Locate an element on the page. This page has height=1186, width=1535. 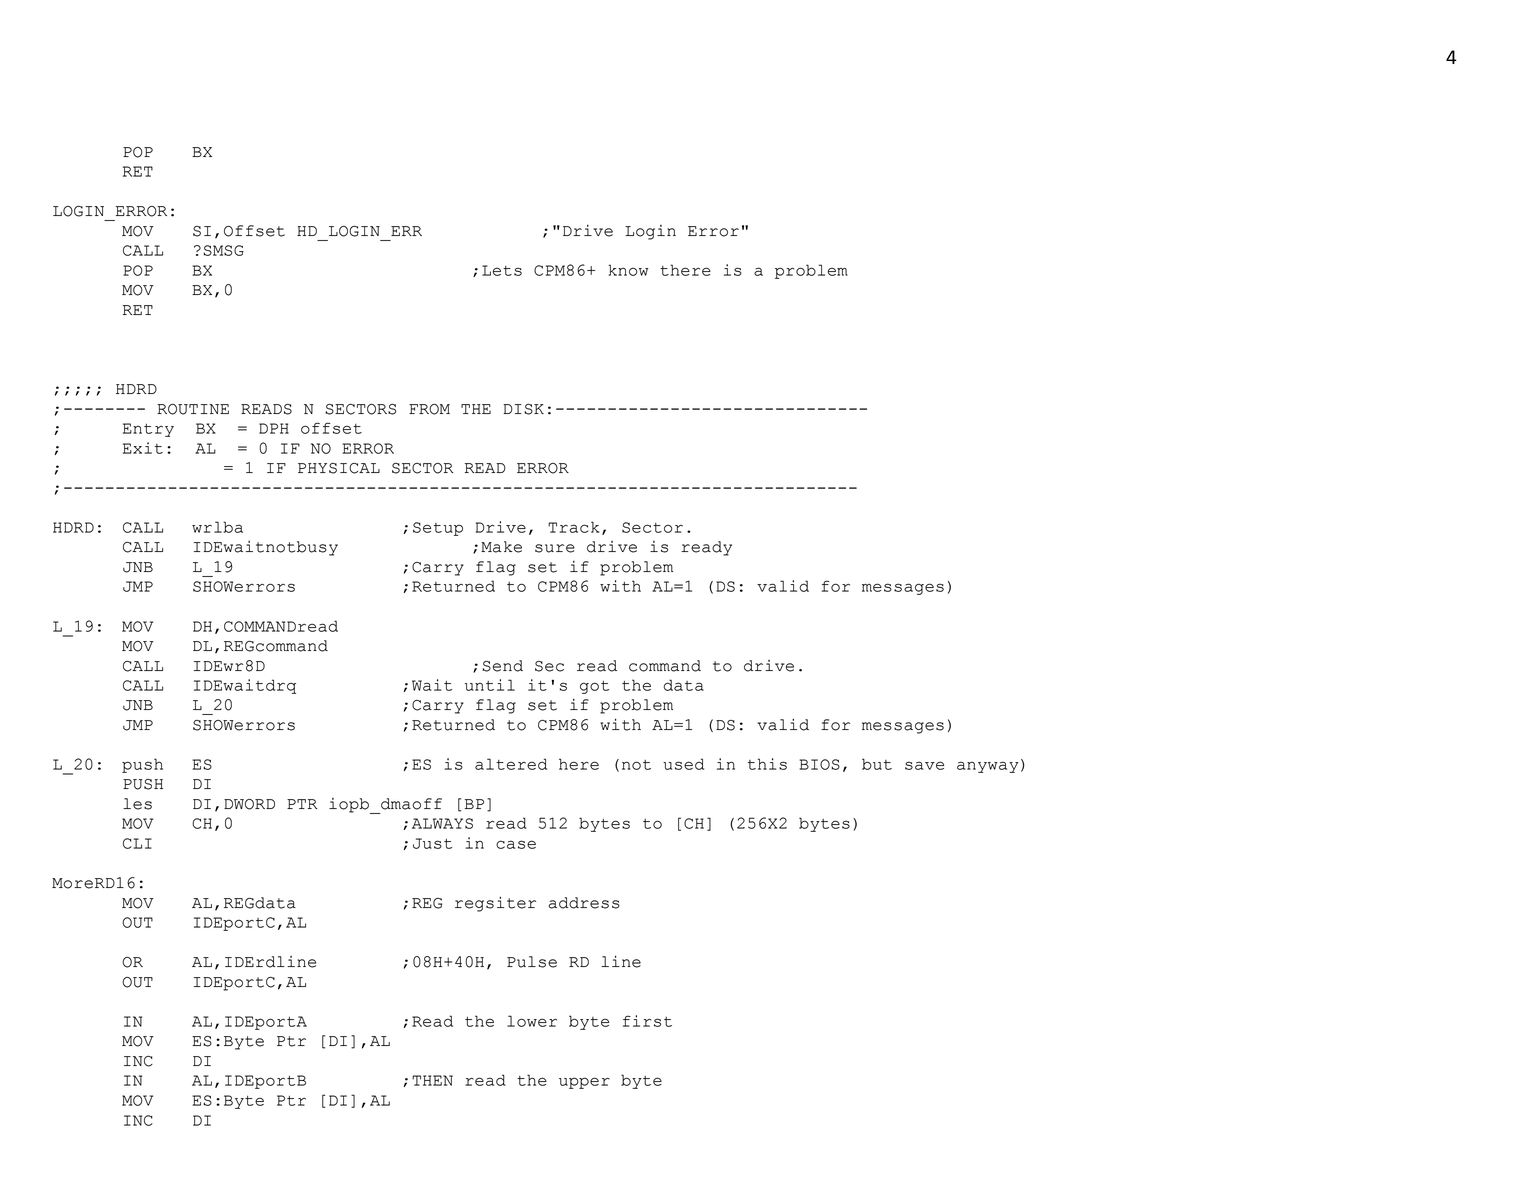
upper is located at coordinates (584, 1083).
